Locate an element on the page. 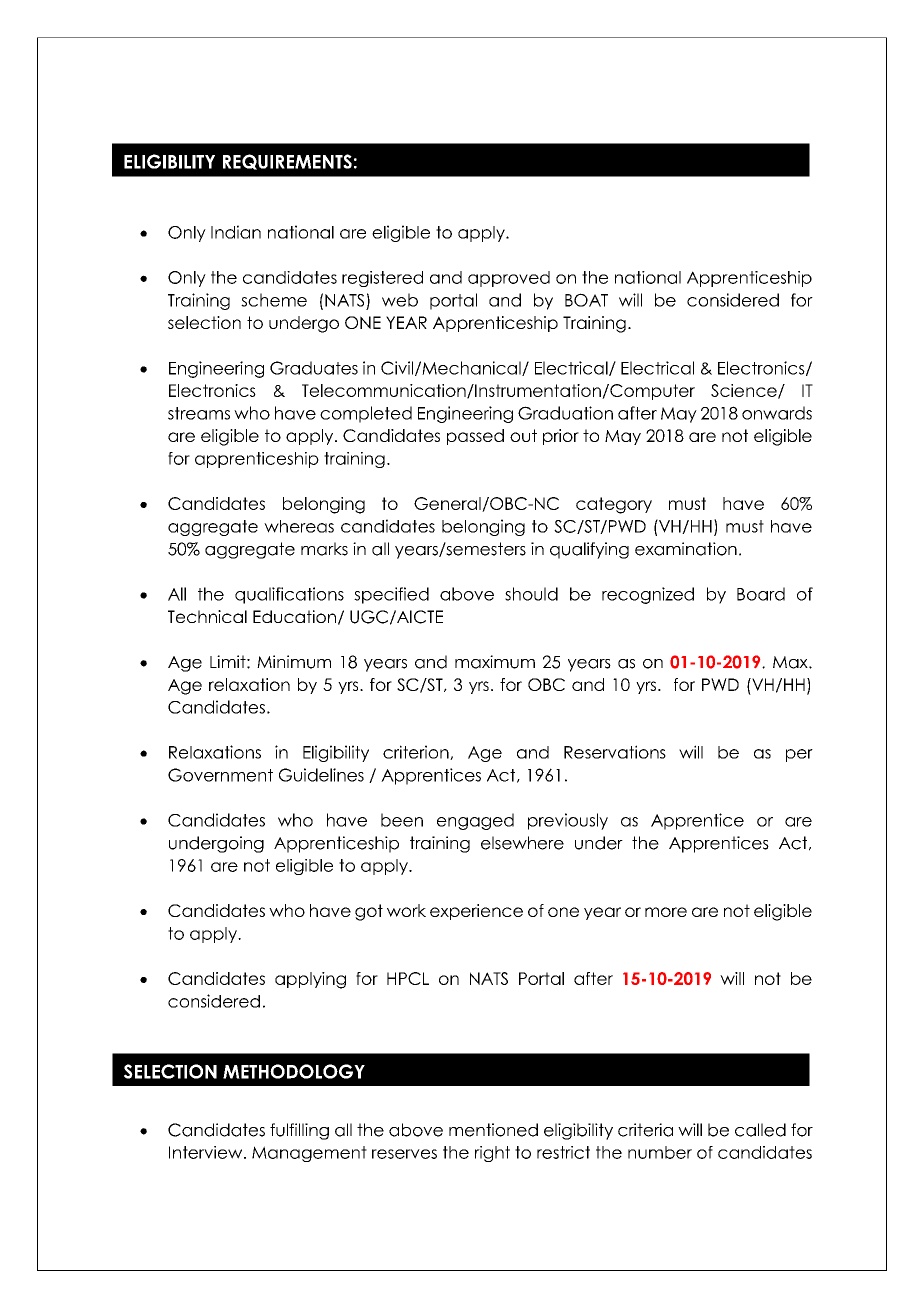  Reservations is located at coordinates (615, 752).
